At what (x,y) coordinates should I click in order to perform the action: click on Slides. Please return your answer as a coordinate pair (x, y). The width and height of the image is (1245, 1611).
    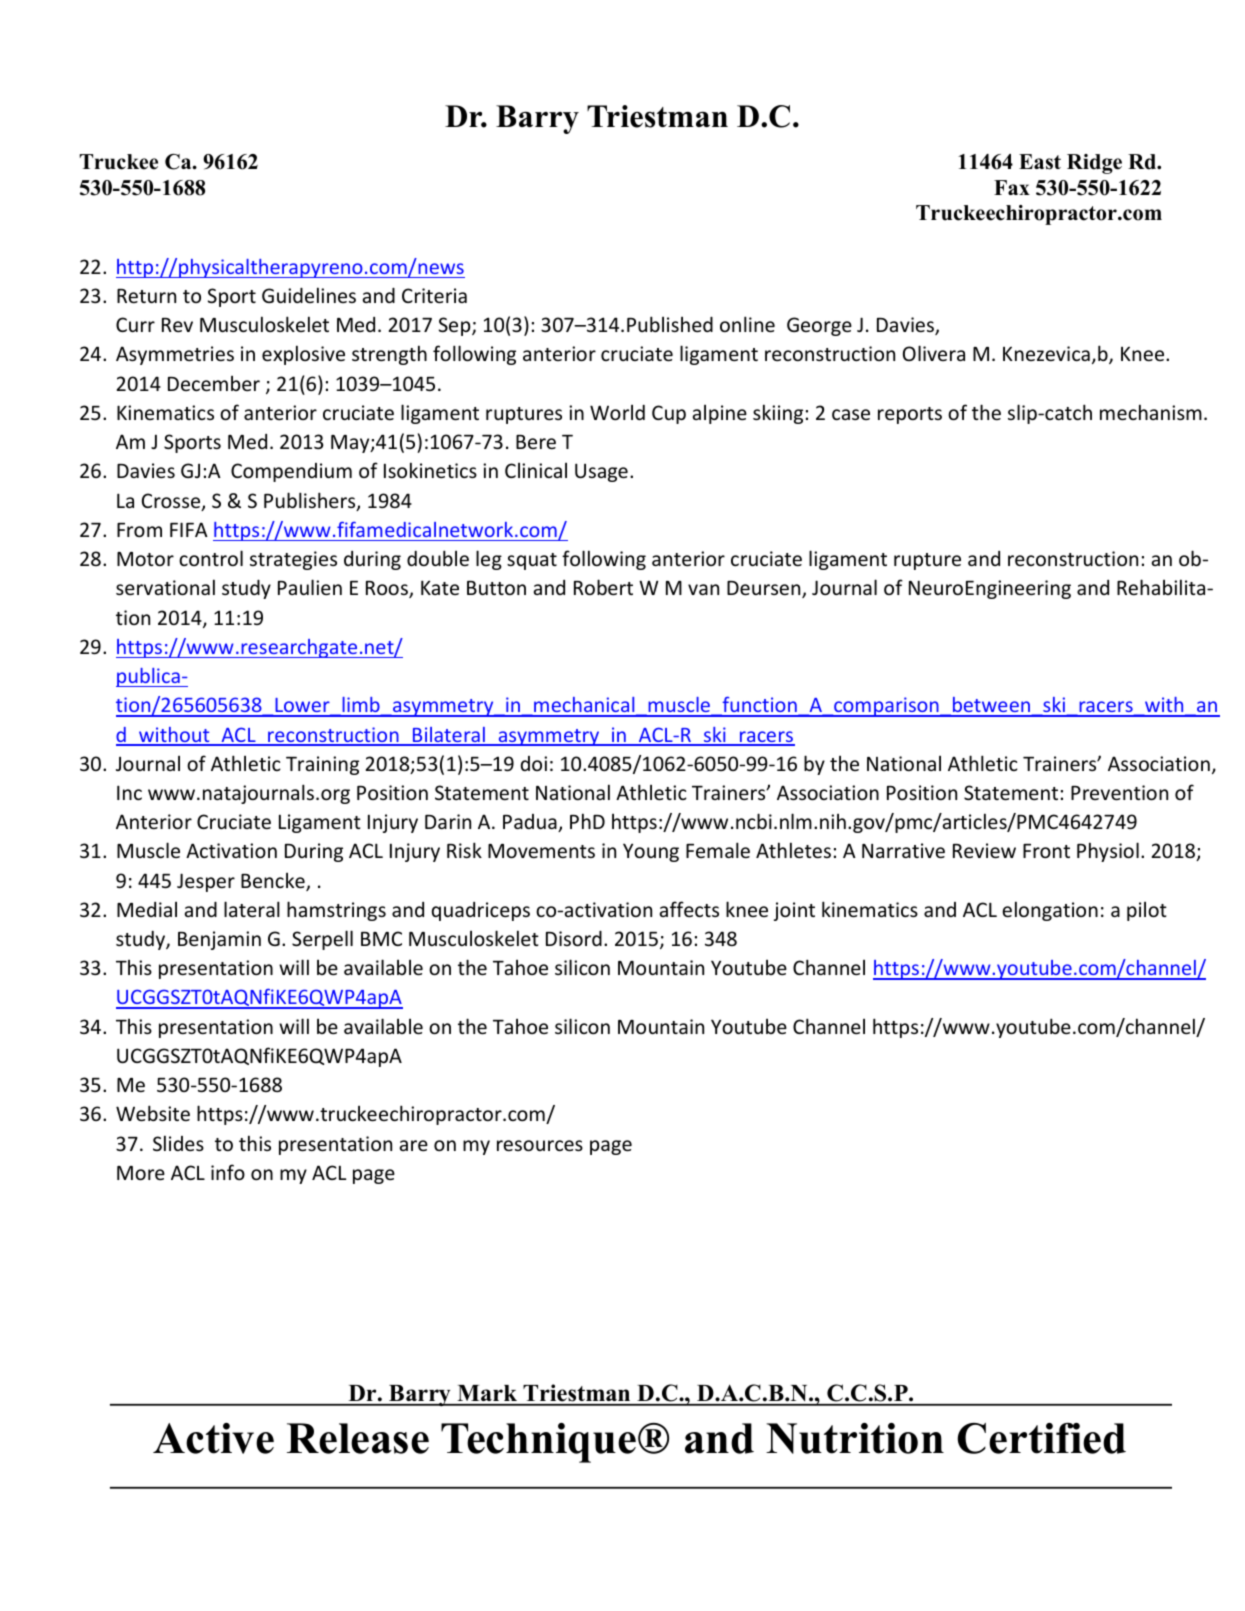
    Looking at the image, I should click on (178, 1143).
